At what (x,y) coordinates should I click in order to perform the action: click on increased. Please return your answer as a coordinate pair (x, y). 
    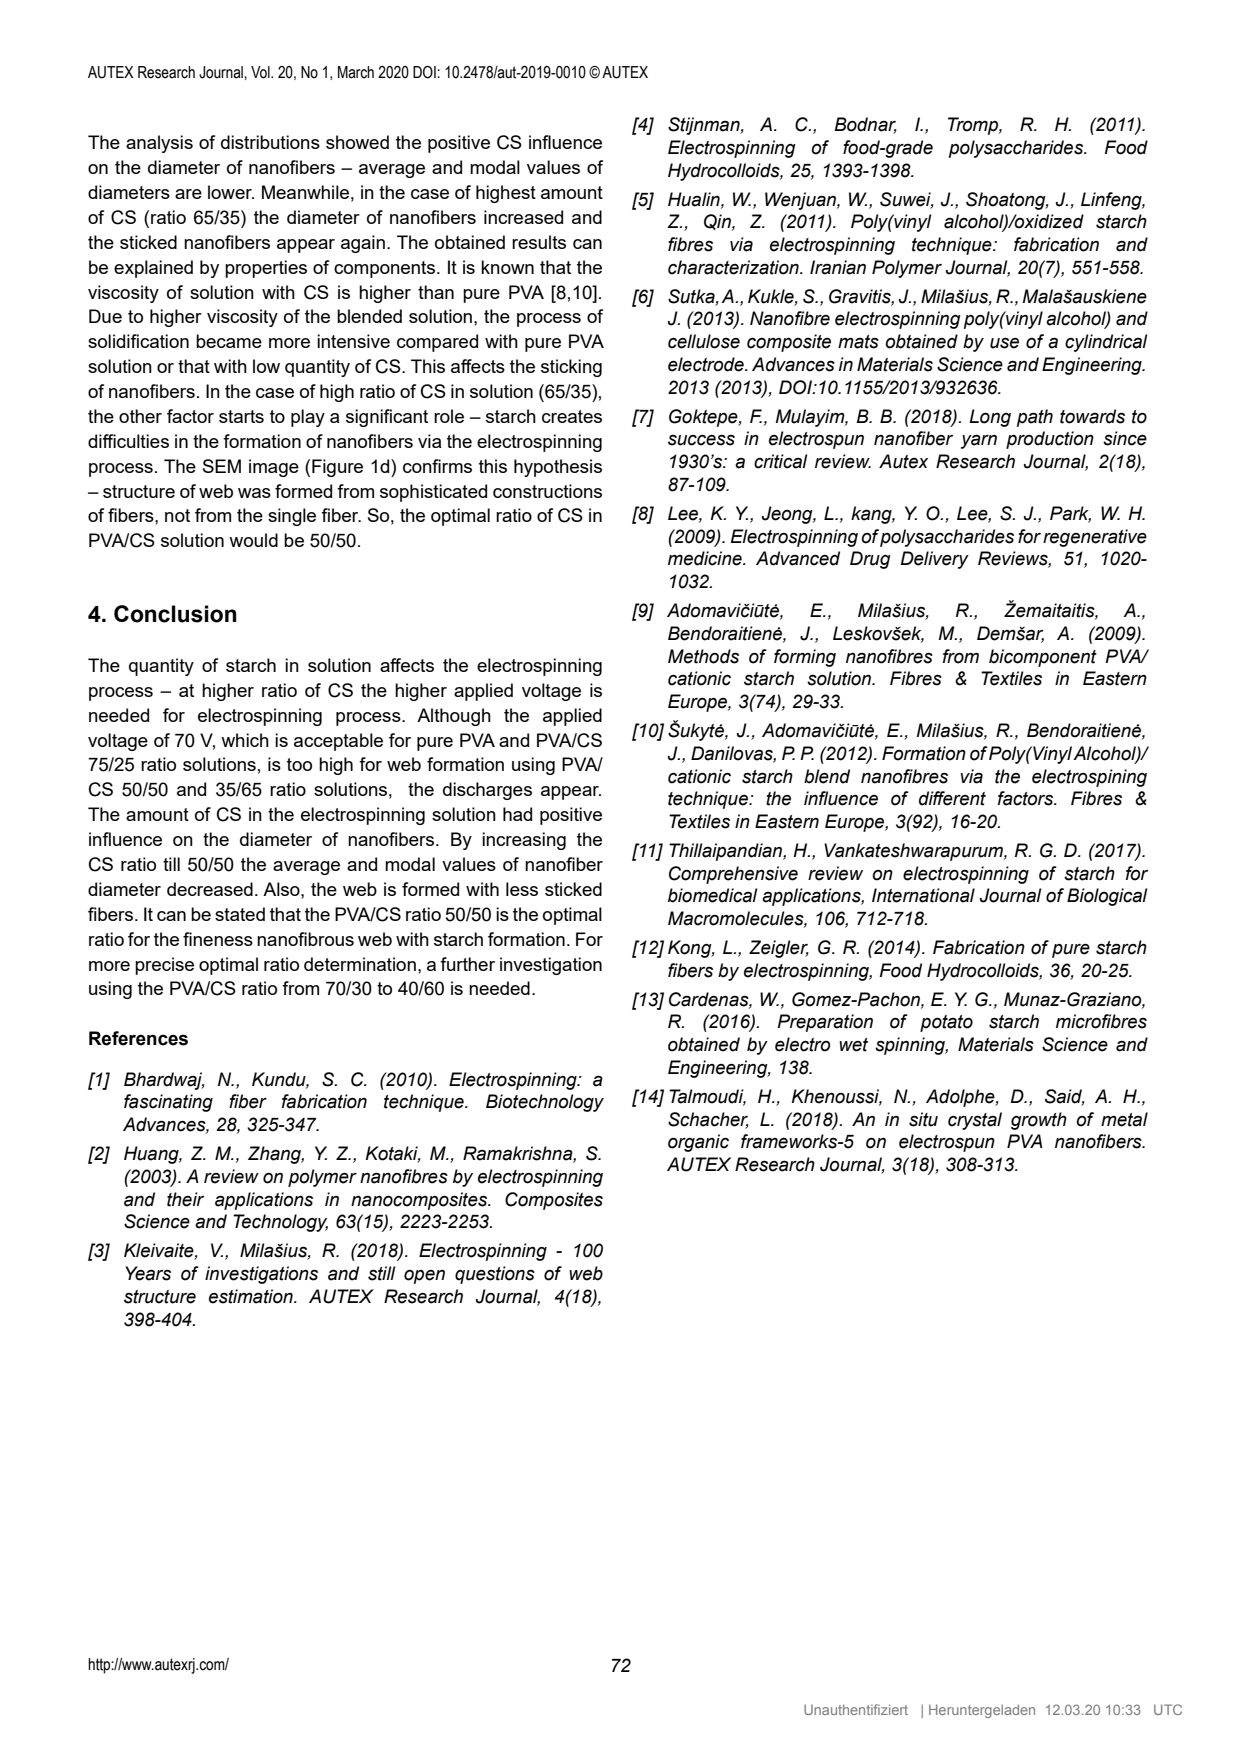
    Looking at the image, I should click on (523, 217).
